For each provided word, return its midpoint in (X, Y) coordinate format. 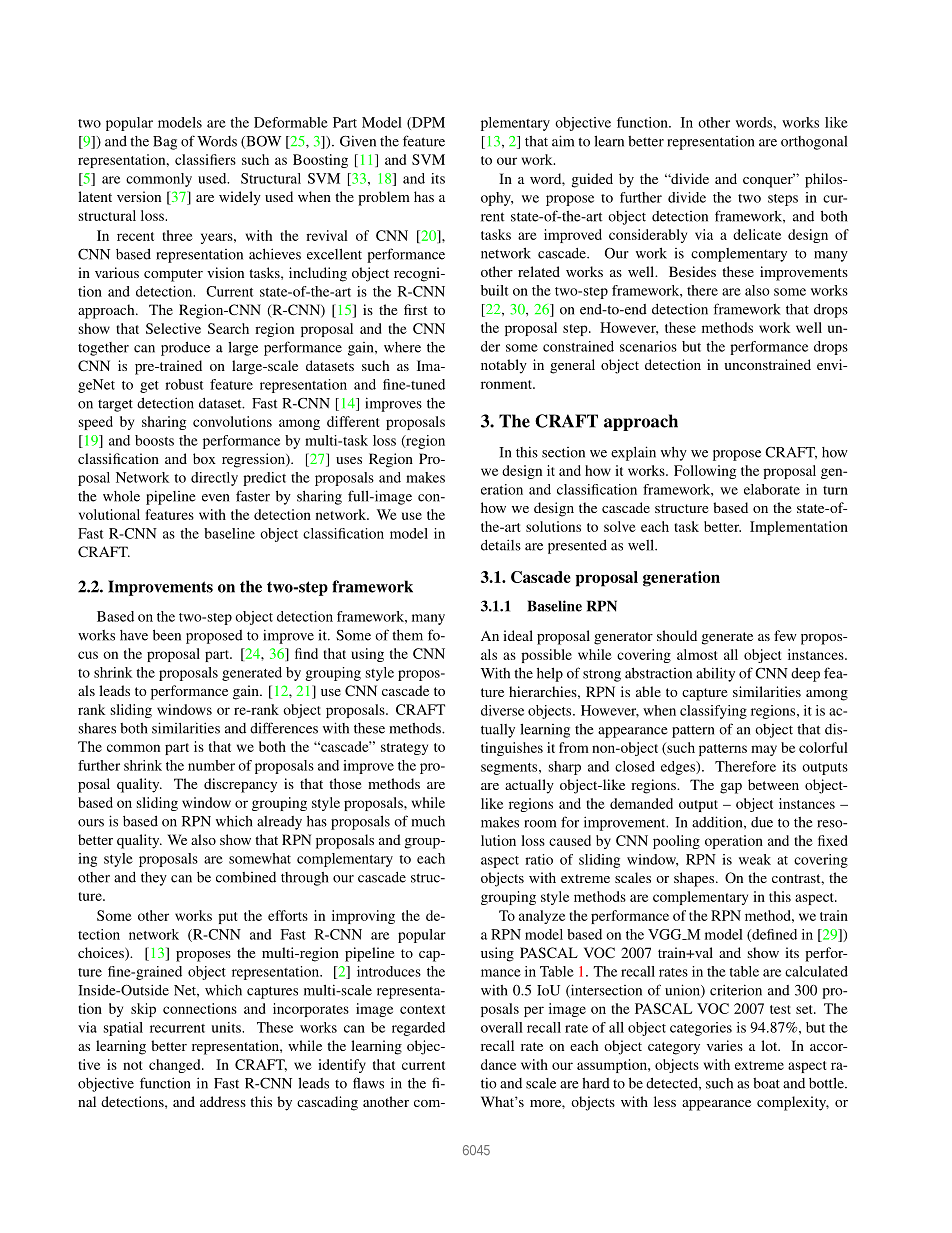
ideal (518, 635)
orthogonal (814, 143)
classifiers (205, 159)
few (785, 635)
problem (384, 198)
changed (176, 1066)
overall (502, 1027)
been (167, 635)
